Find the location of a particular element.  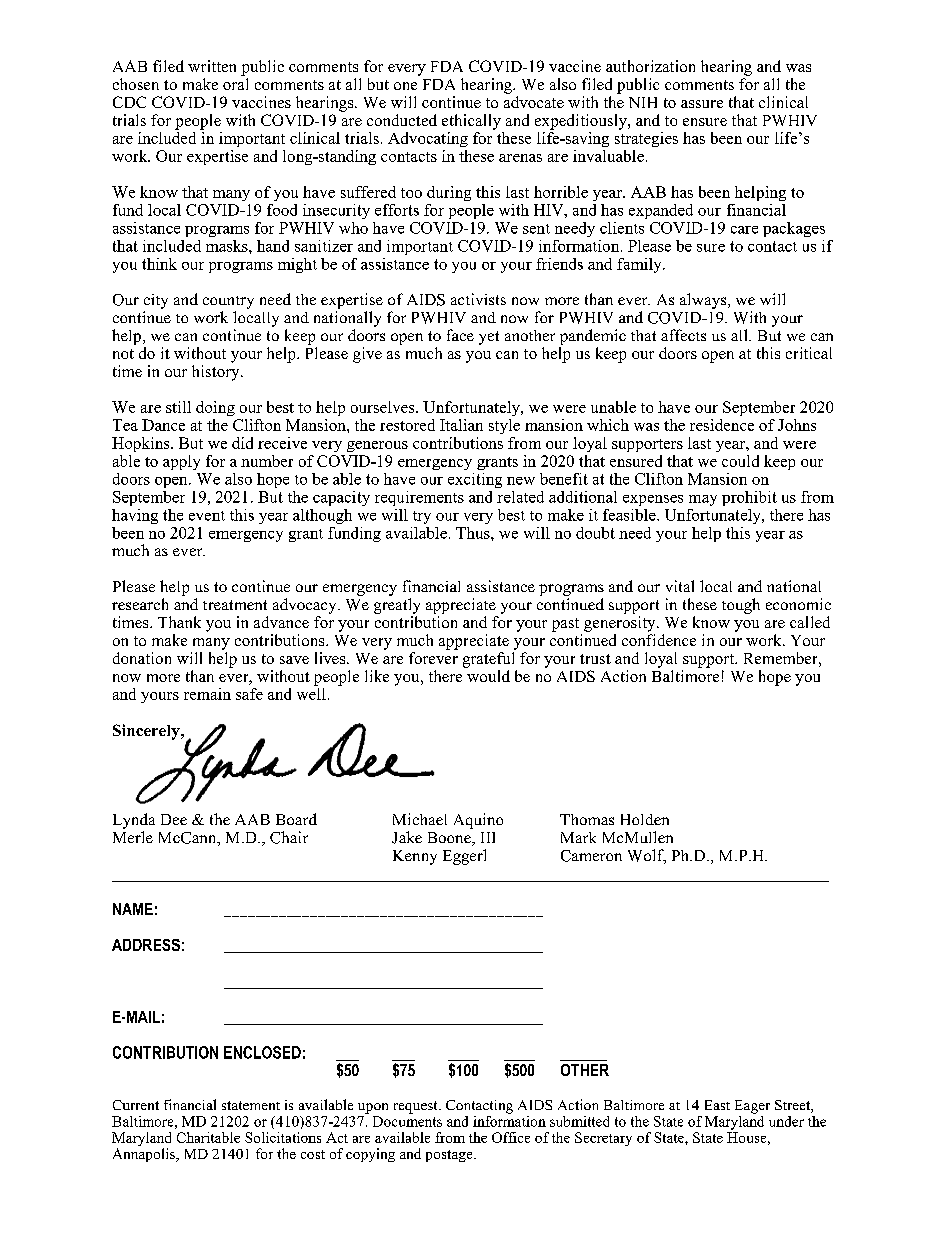

residence is located at coordinates (722, 425).
